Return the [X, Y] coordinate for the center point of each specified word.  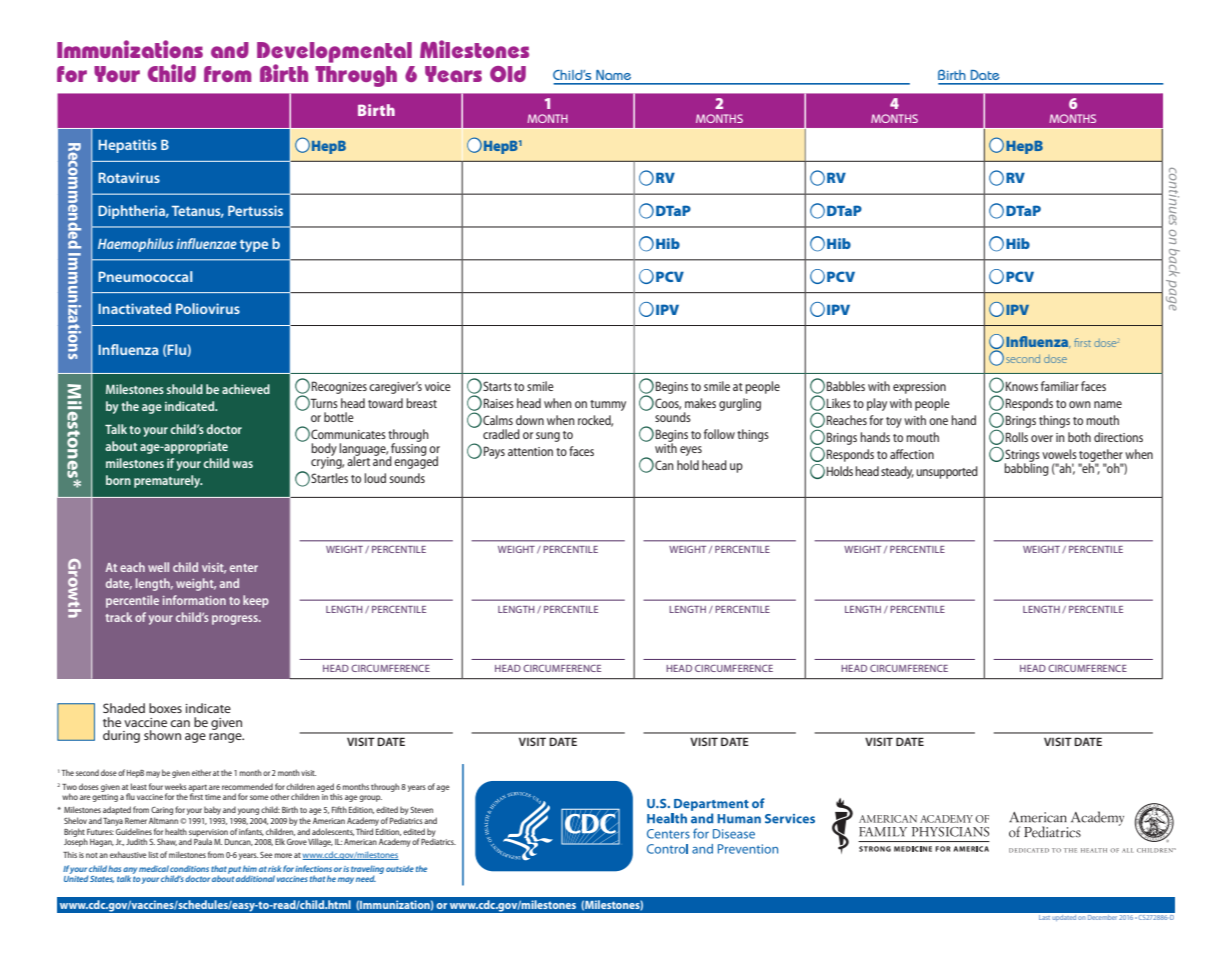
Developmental [334, 53]
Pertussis [255, 210]
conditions [189, 868]
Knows [1022, 386]
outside [400, 868]
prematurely [168, 481]
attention [530, 451]
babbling [1026, 468]
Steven [421, 810]
